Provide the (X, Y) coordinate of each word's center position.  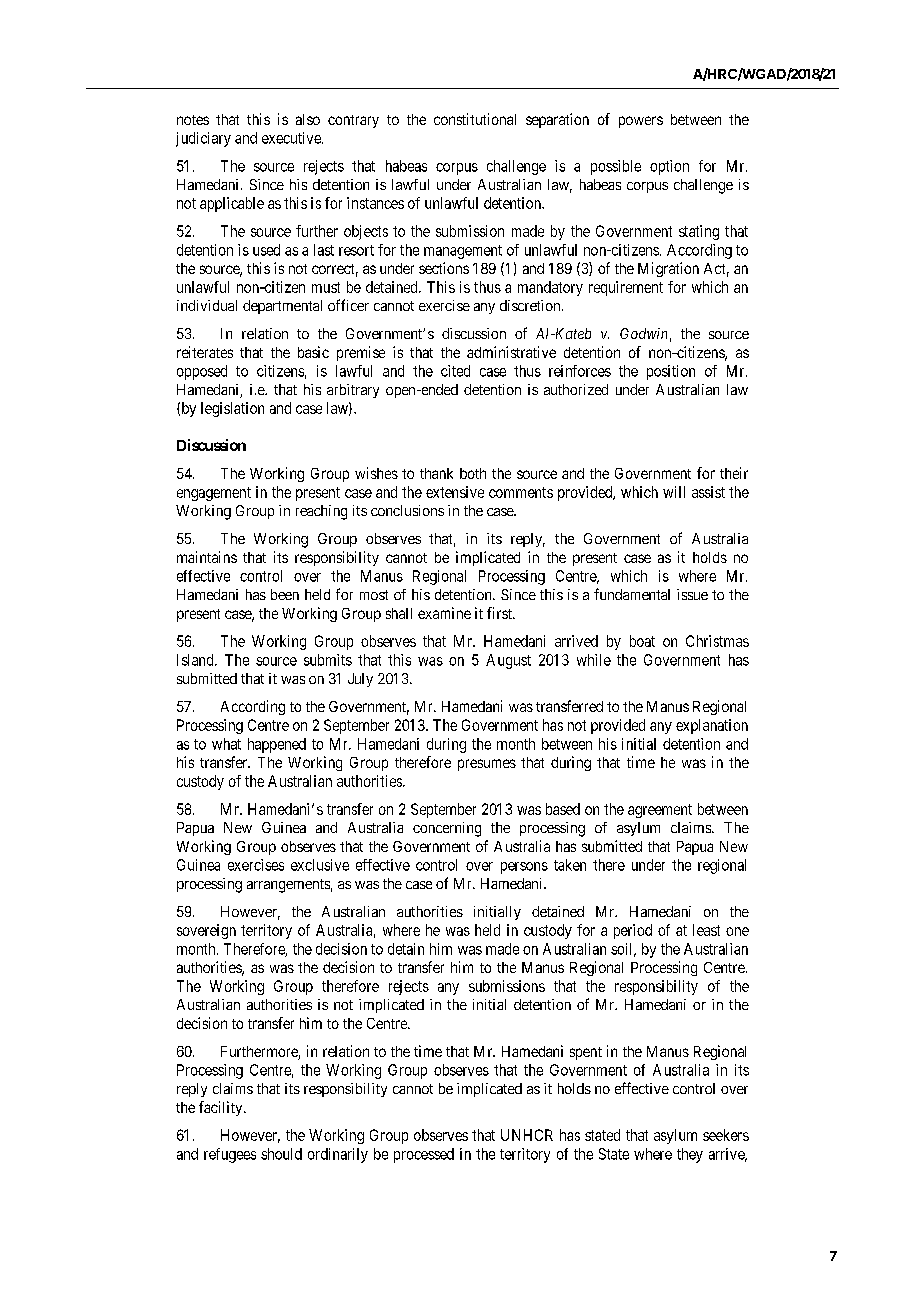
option (669, 167)
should (281, 1154)
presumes (487, 765)
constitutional (475, 119)
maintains (207, 557)
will (674, 492)
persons (524, 868)
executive (292, 138)
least (706, 930)
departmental (282, 307)
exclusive (320, 865)
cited (455, 371)
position (671, 372)
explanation (712, 726)
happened (277, 745)
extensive (455, 492)
